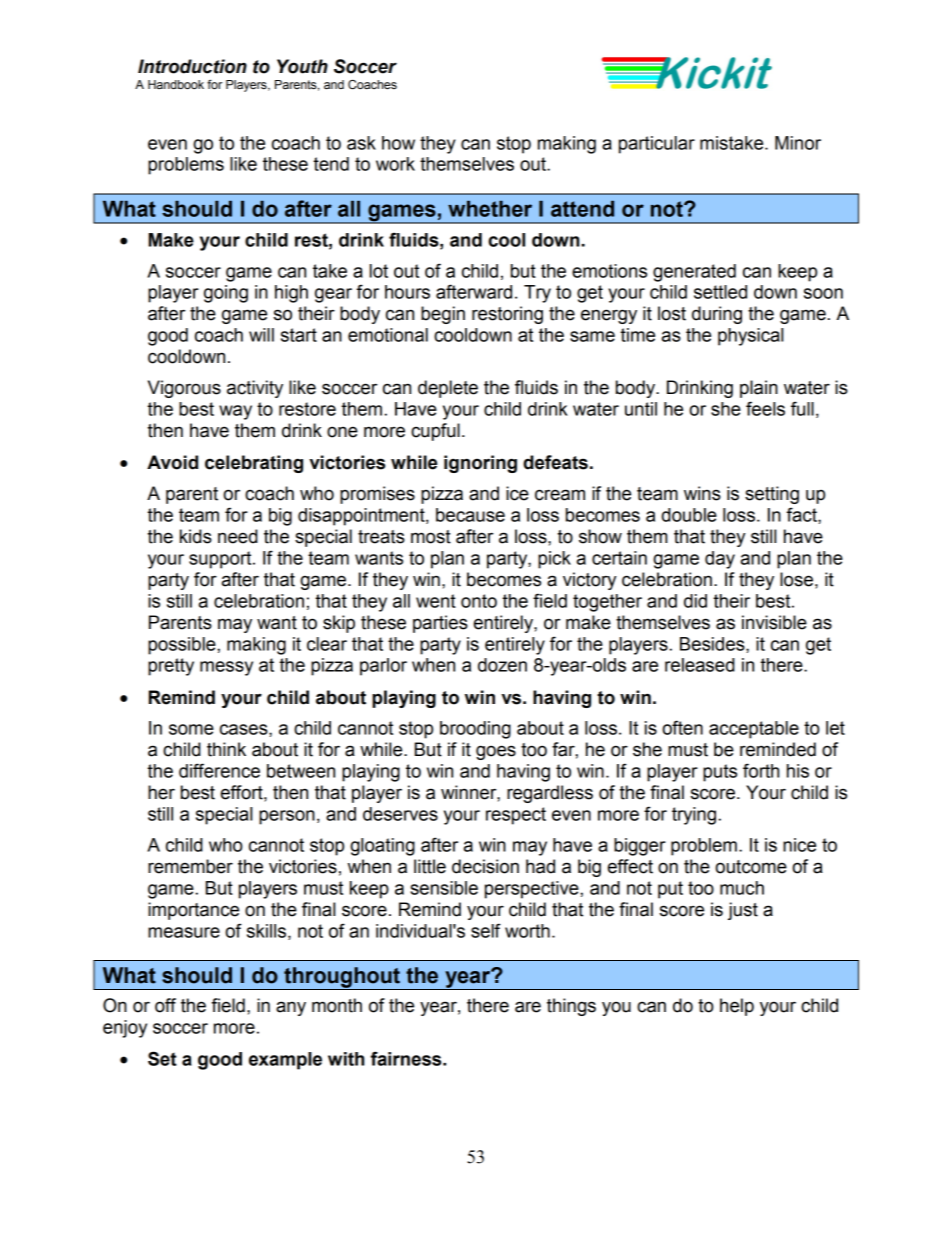 This document has width=952, height=1233. What do you see at coordinates (751, 867) in the document?
I see `outcome` at bounding box center [751, 867].
